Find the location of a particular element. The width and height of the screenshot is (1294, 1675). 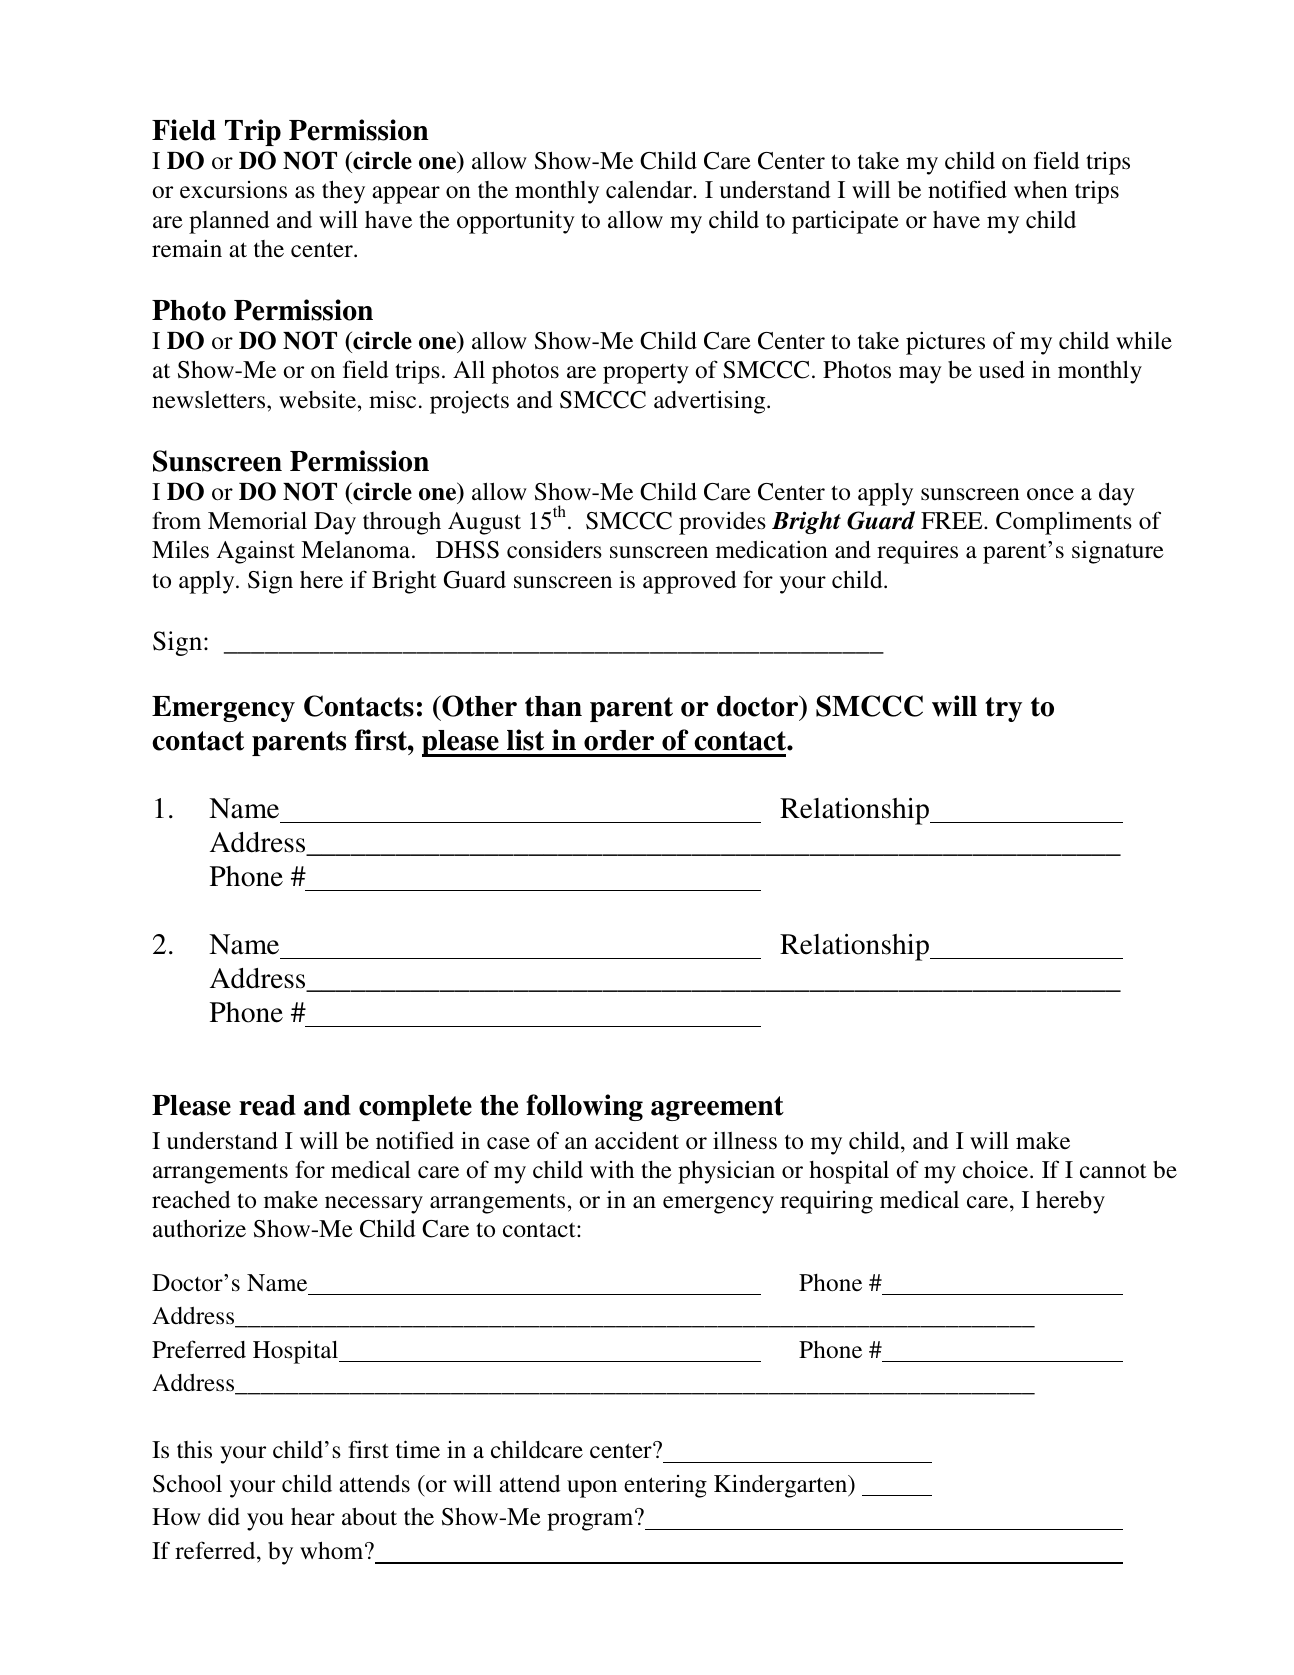

opportunity is located at coordinates (516, 222).
